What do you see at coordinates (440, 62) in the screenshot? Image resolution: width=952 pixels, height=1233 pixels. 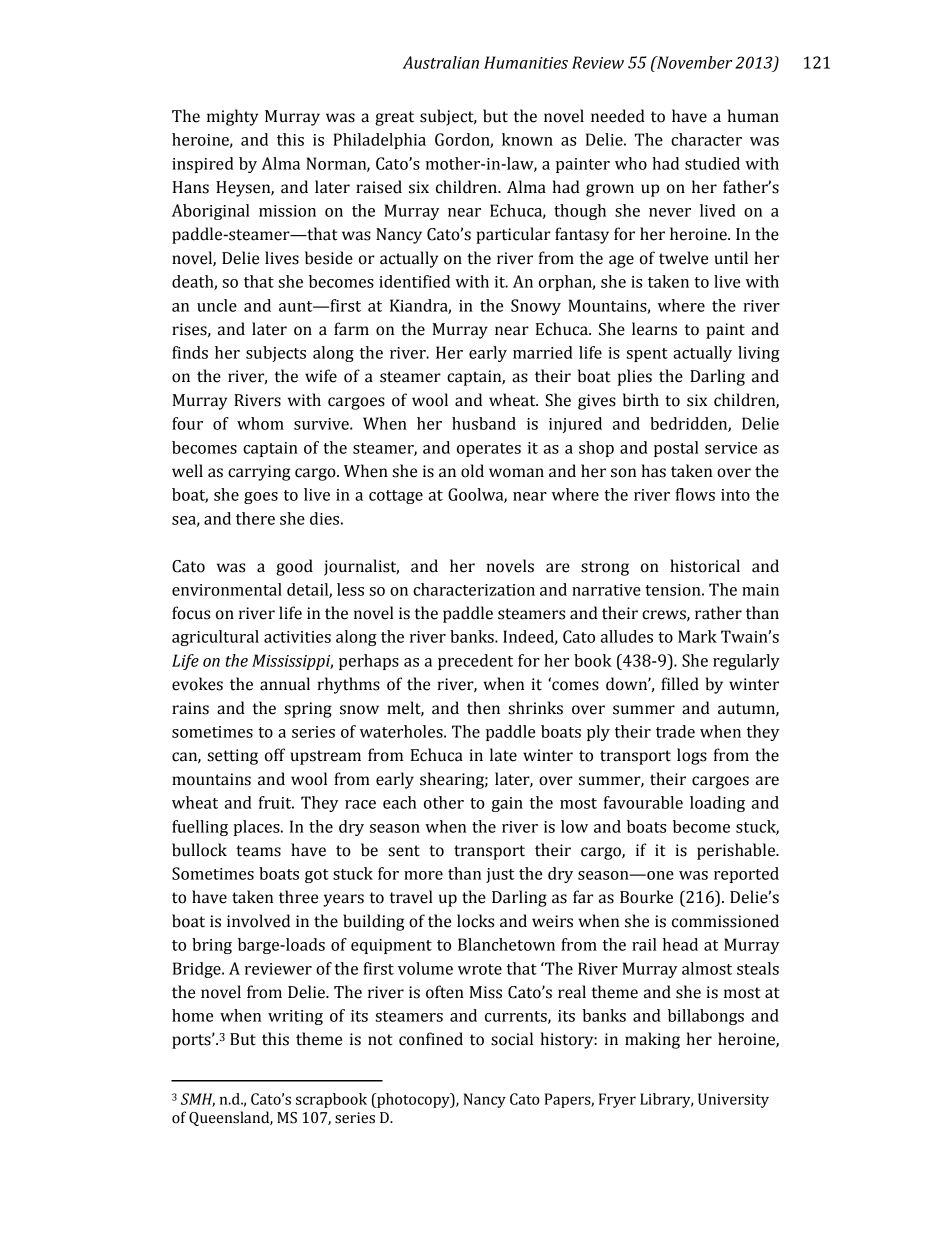 I see `Australian` at bounding box center [440, 62].
